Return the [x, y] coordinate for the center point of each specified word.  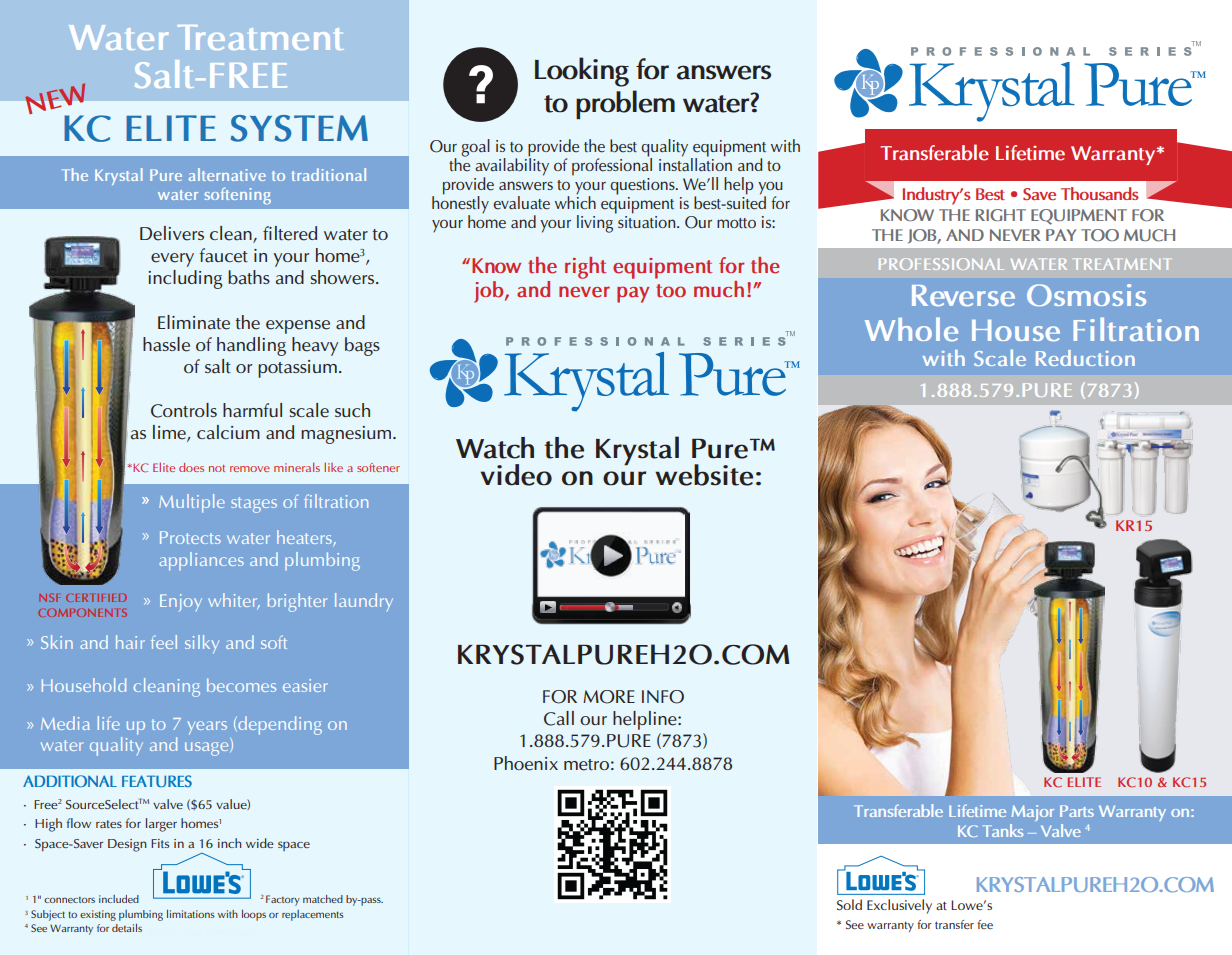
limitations [191, 914]
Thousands [1100, 193]
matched [323, 899]
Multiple [192, 503]
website [704, 475]
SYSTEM [299, 128]
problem [625, 104]
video [516, 475]
